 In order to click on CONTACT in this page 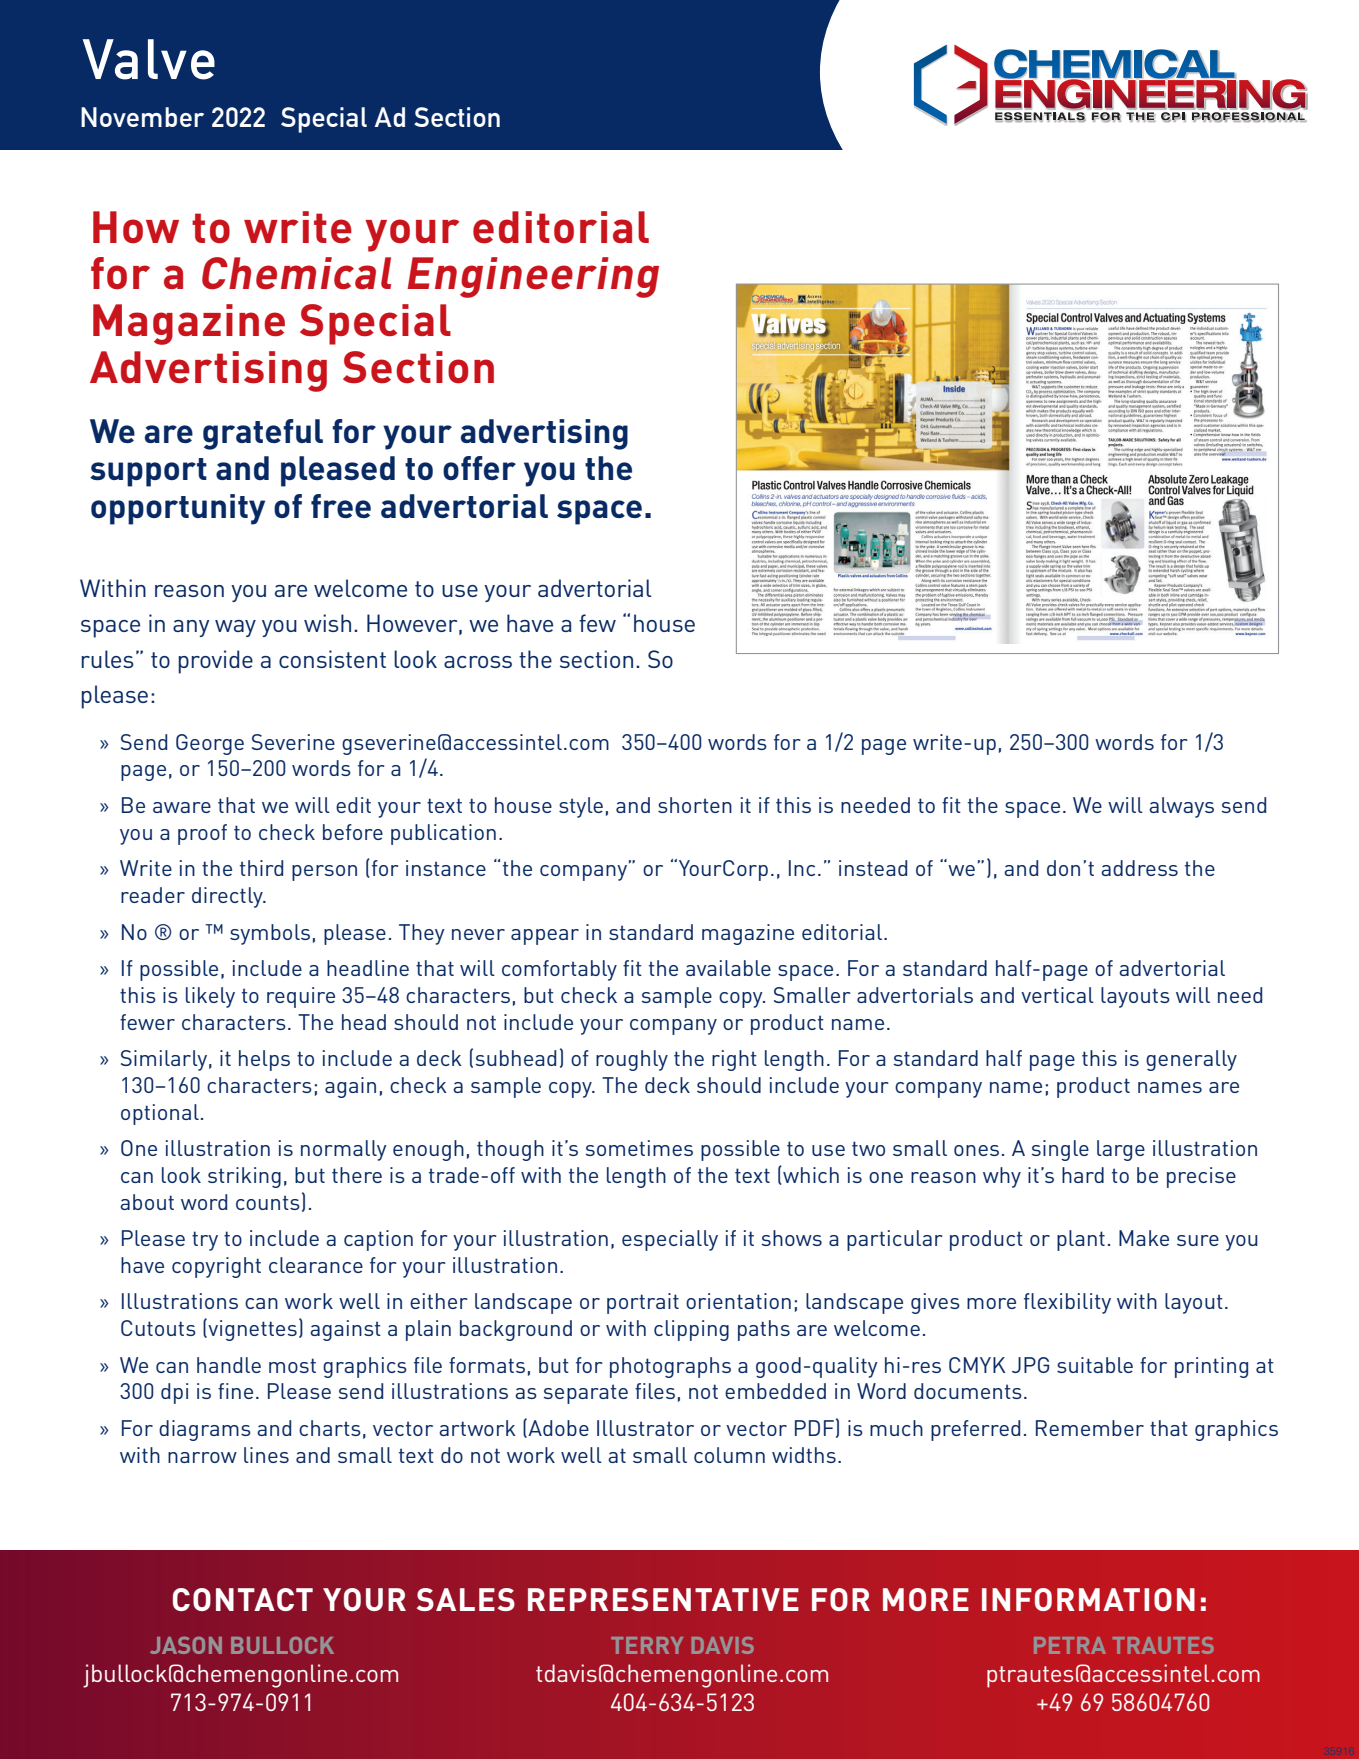, I will do `click(243, 1599)`.
